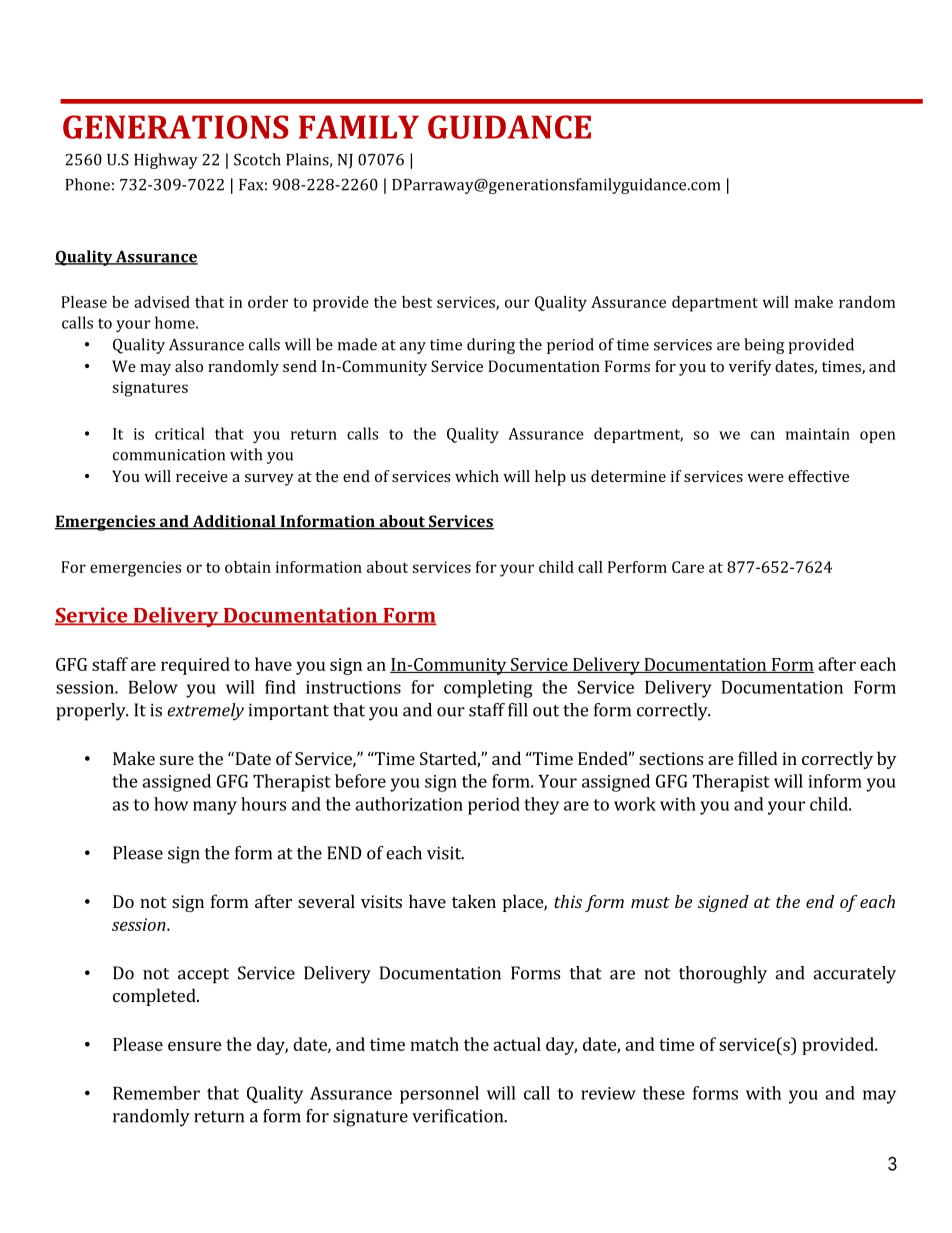  Describe the element at coordinates (166, 161) in the document. I see `Highway` at that location.
